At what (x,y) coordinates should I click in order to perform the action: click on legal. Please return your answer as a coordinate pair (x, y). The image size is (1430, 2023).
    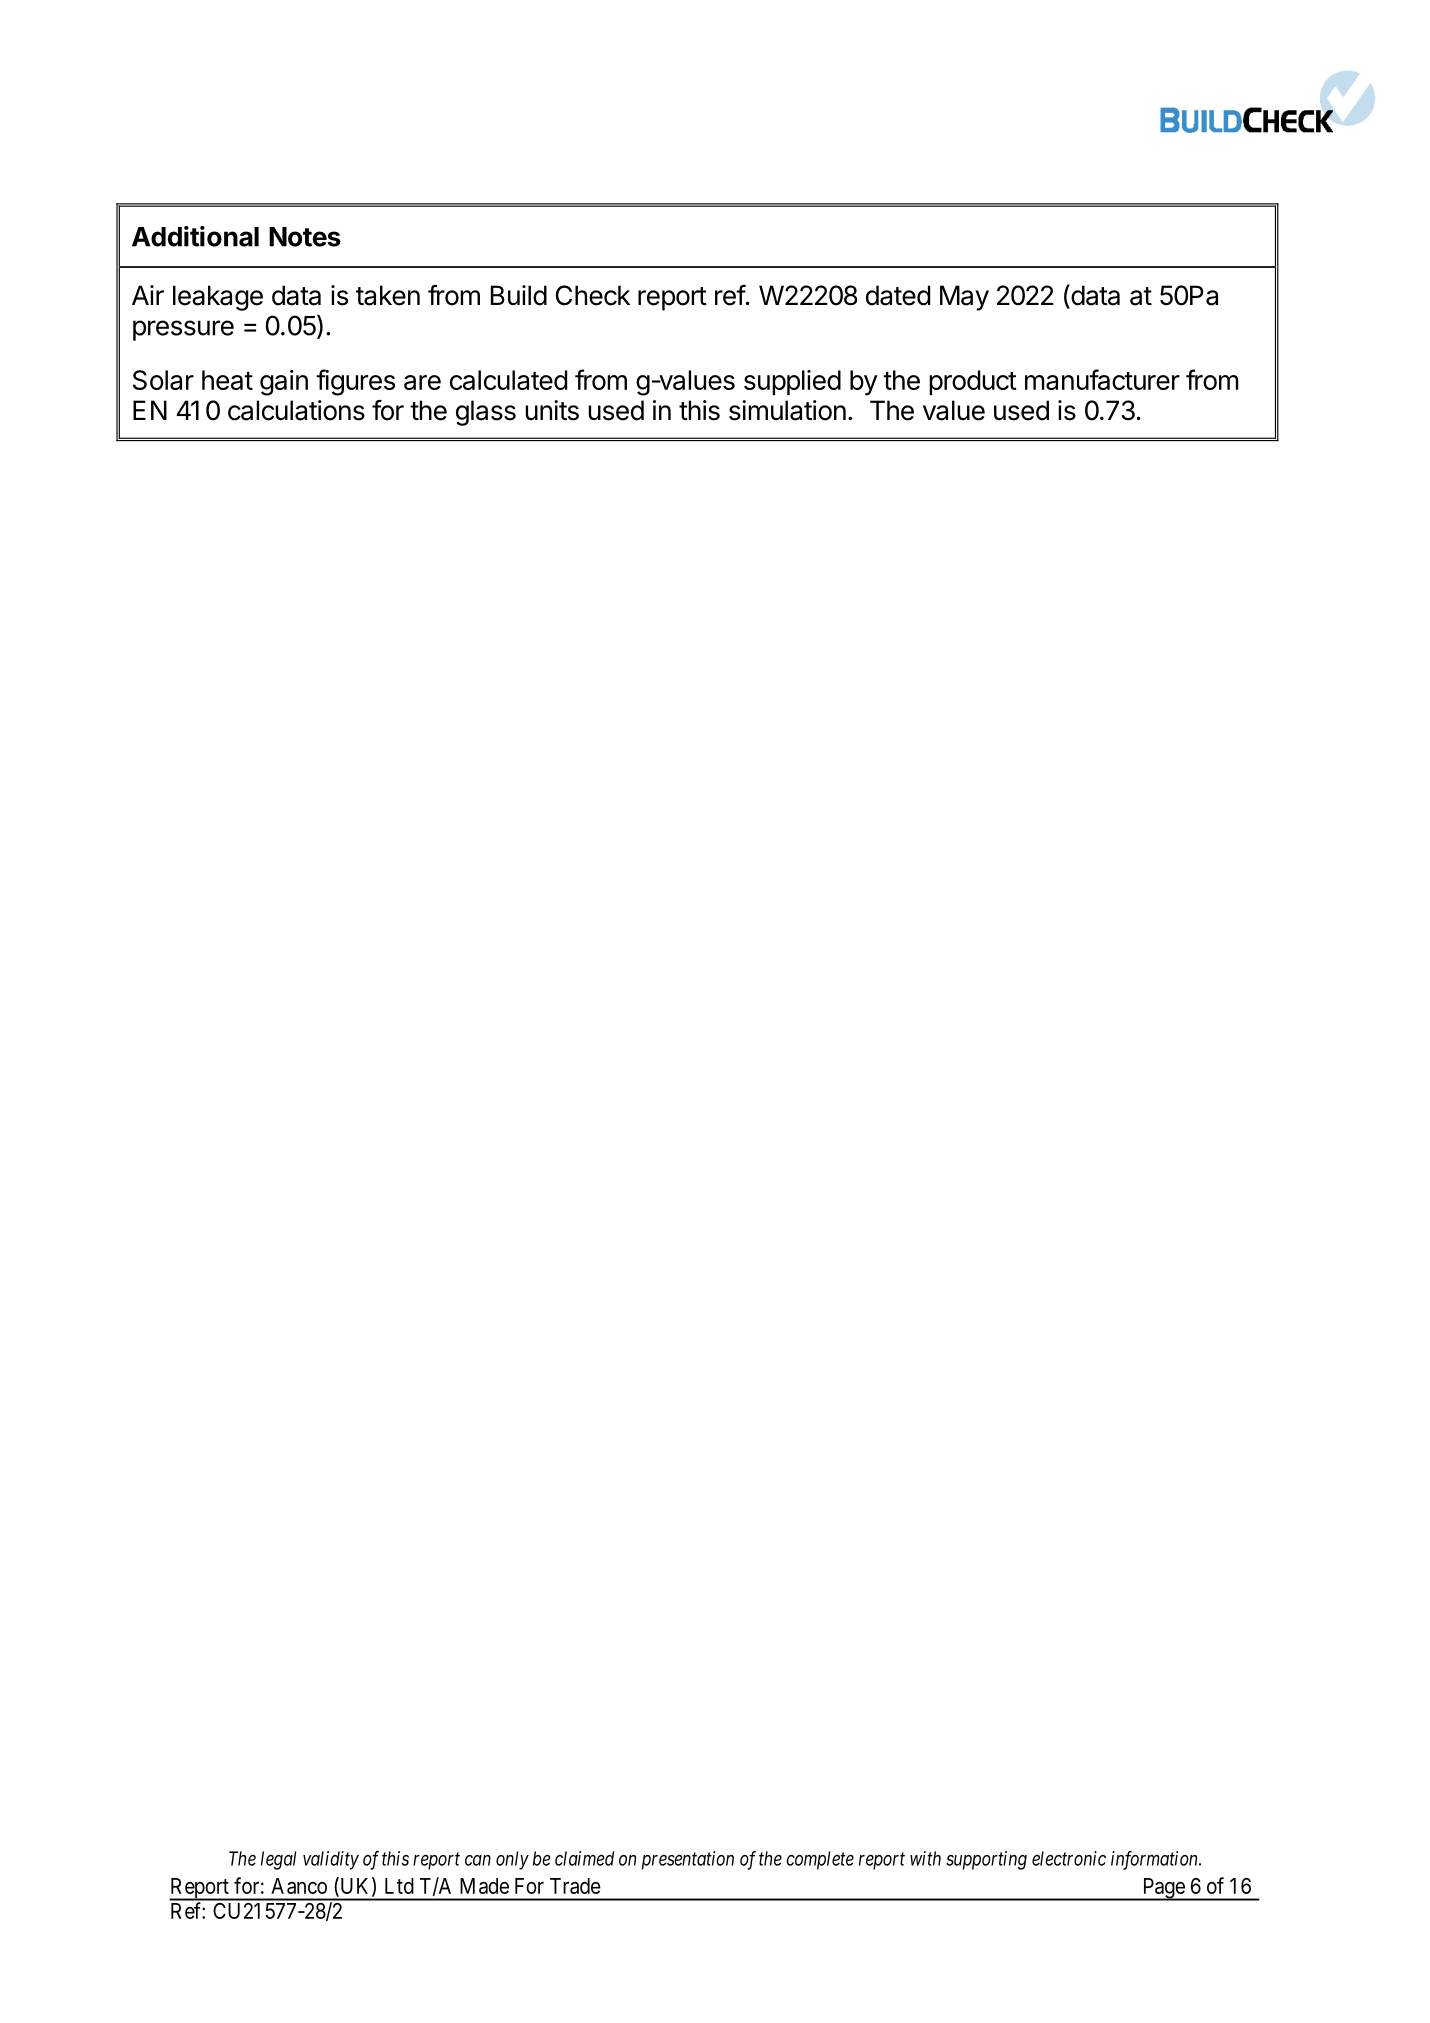
    Looking at the image, I should click on (278, 1860).
